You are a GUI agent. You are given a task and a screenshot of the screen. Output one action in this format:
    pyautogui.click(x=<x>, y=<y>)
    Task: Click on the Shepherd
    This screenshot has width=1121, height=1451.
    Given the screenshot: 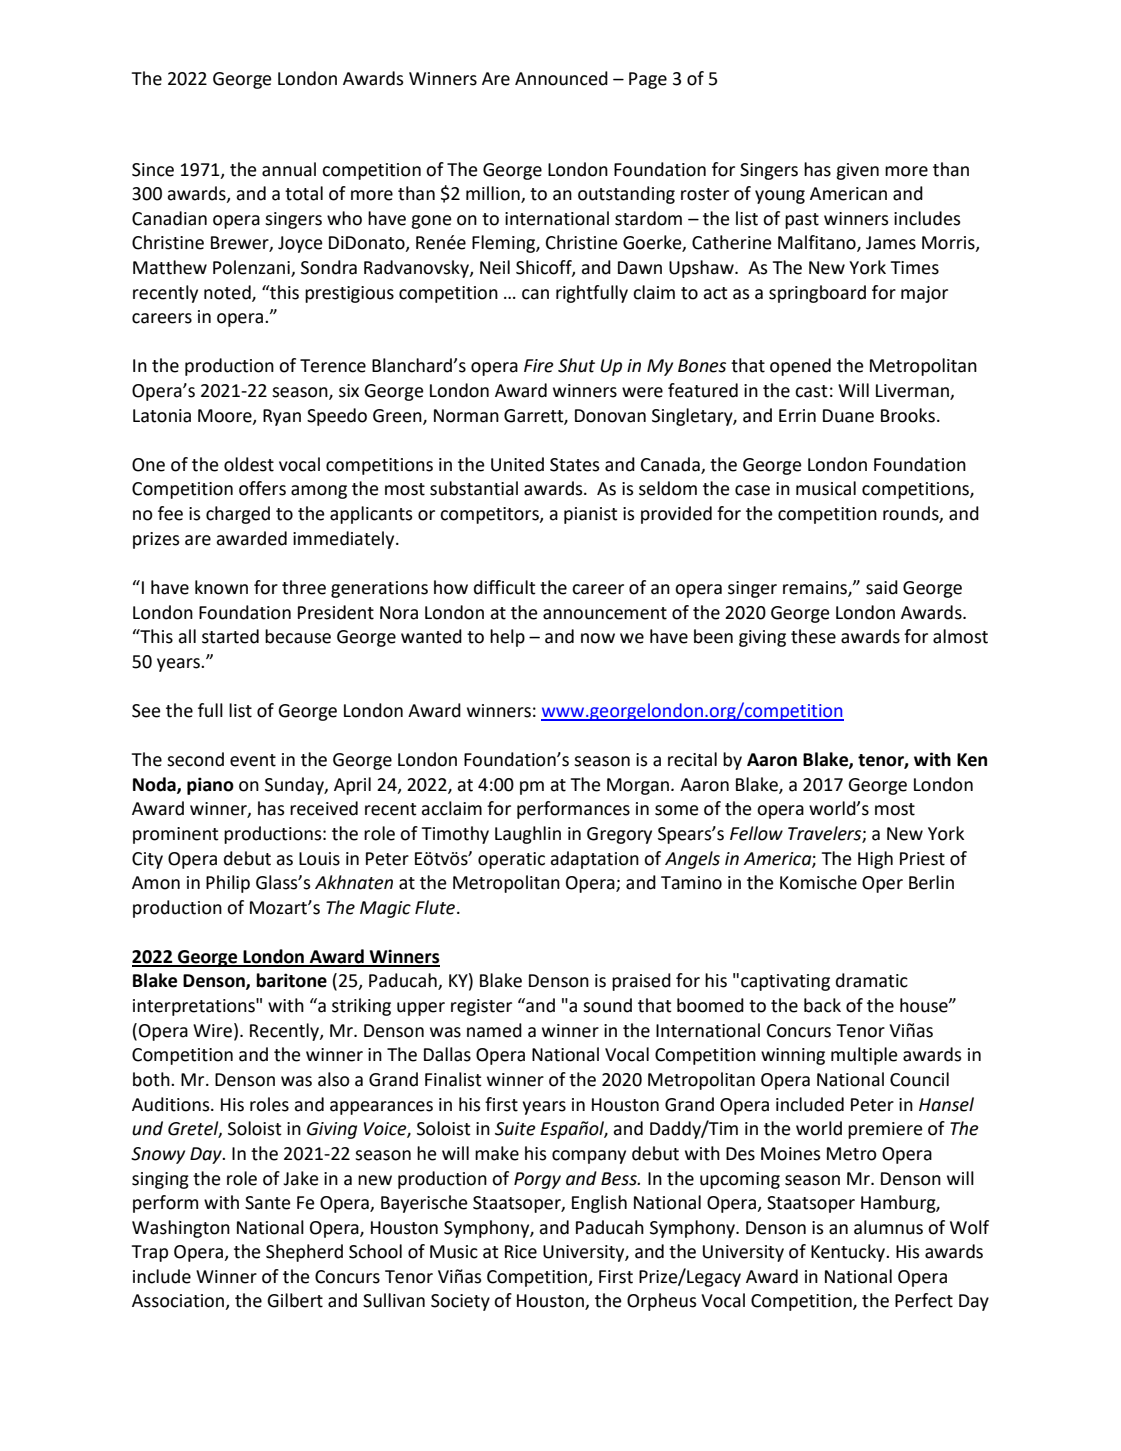 What is the action you would take?
    pyautogui.click(x=304, y=1253)
